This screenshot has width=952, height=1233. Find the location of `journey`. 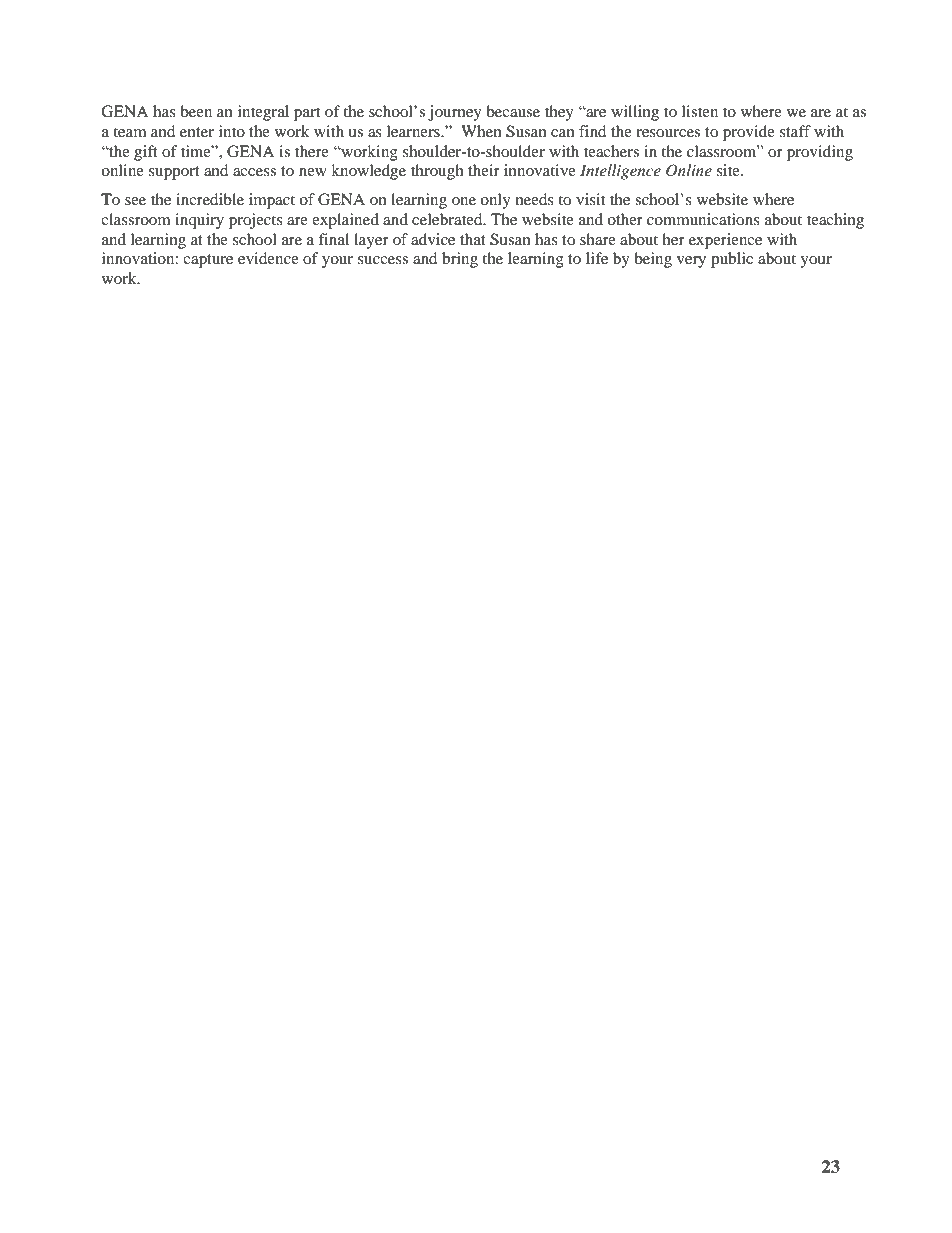

journey is located at coordinates (455, 113).
